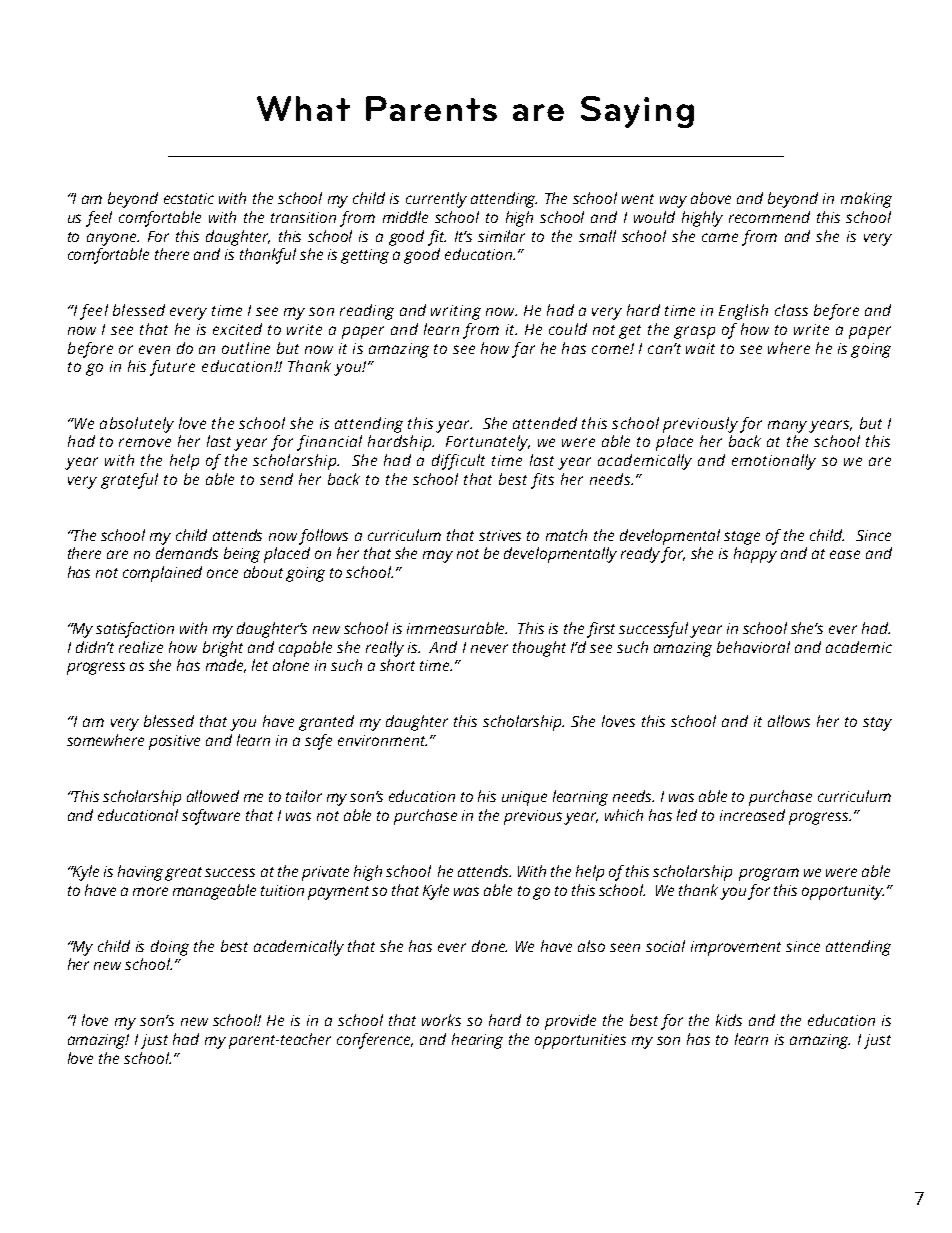 The width and height of the screenshot is (952, 1233). Describe the element at coordinates (523, 350) in the screenshot. I see `far` at that location.
